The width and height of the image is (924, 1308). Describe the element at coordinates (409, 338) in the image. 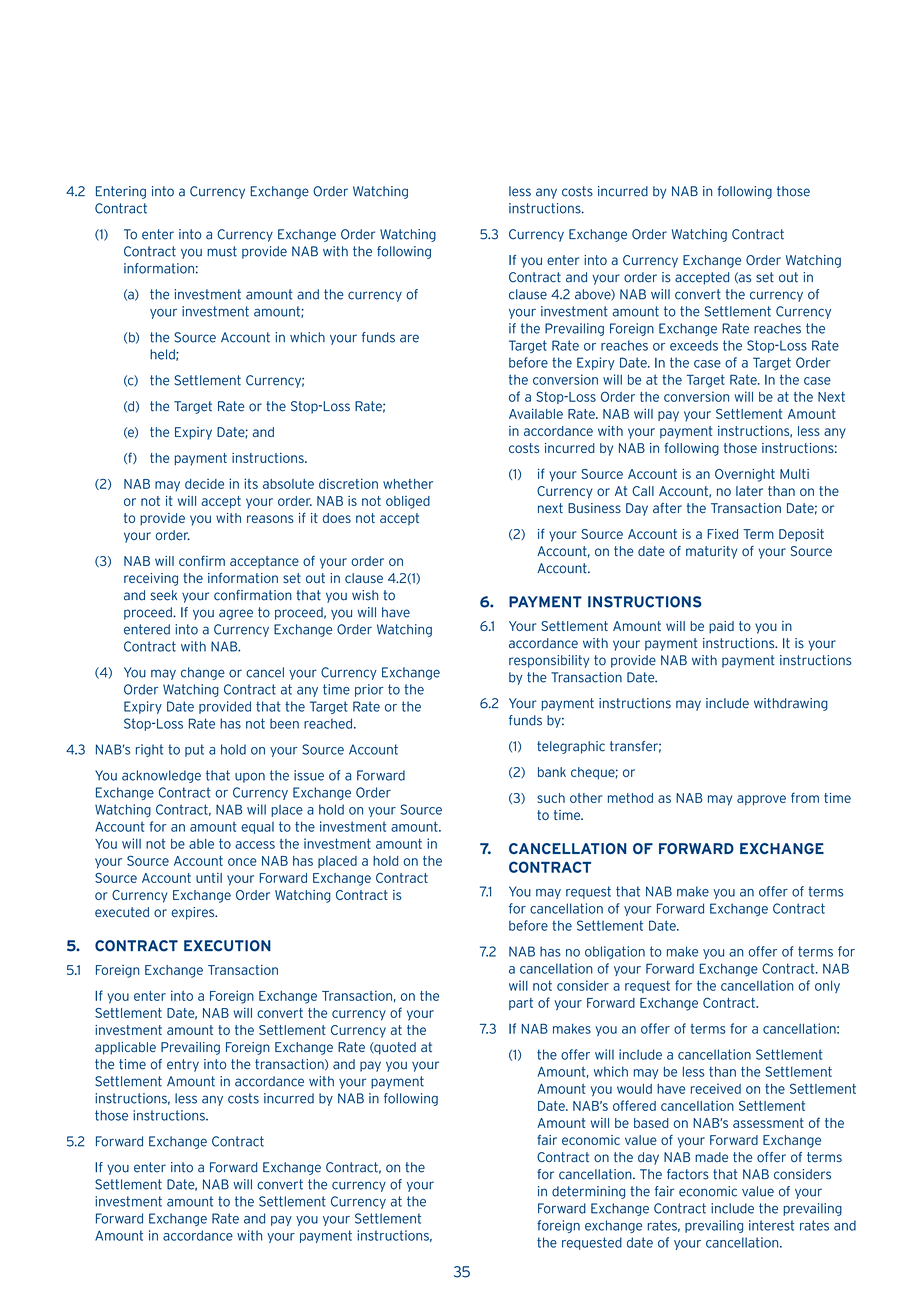

I see `are` at that location.
